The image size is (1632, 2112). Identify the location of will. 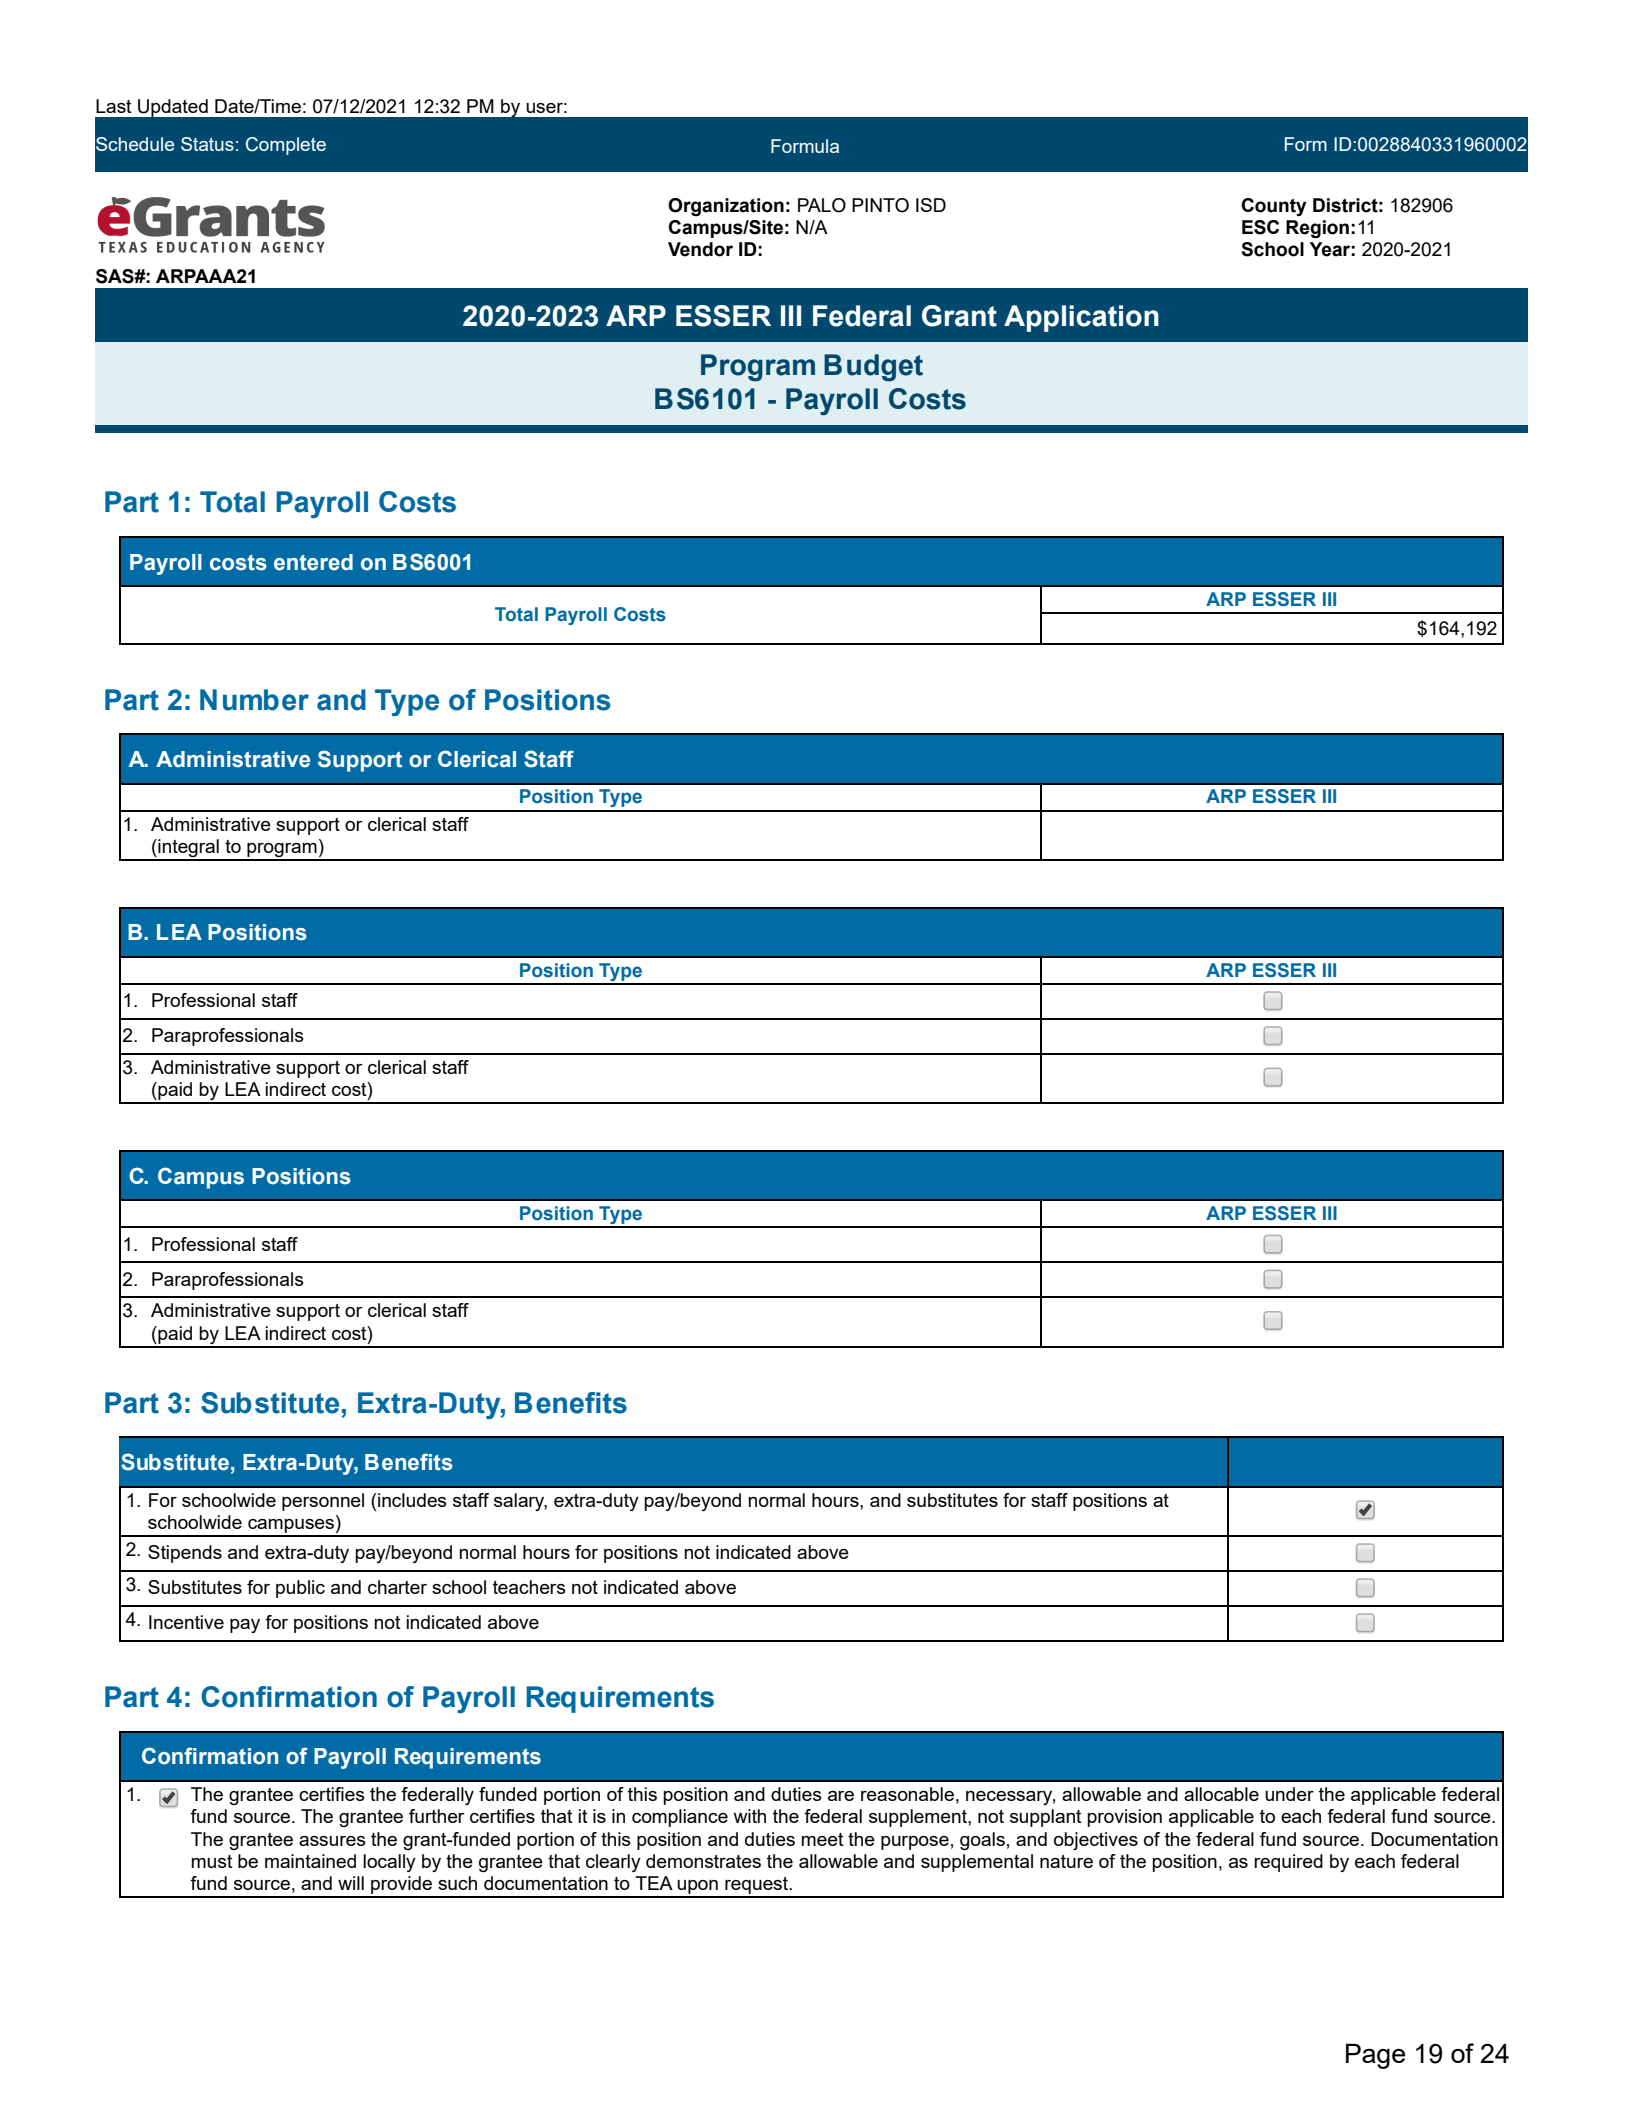
(351, 1883).
